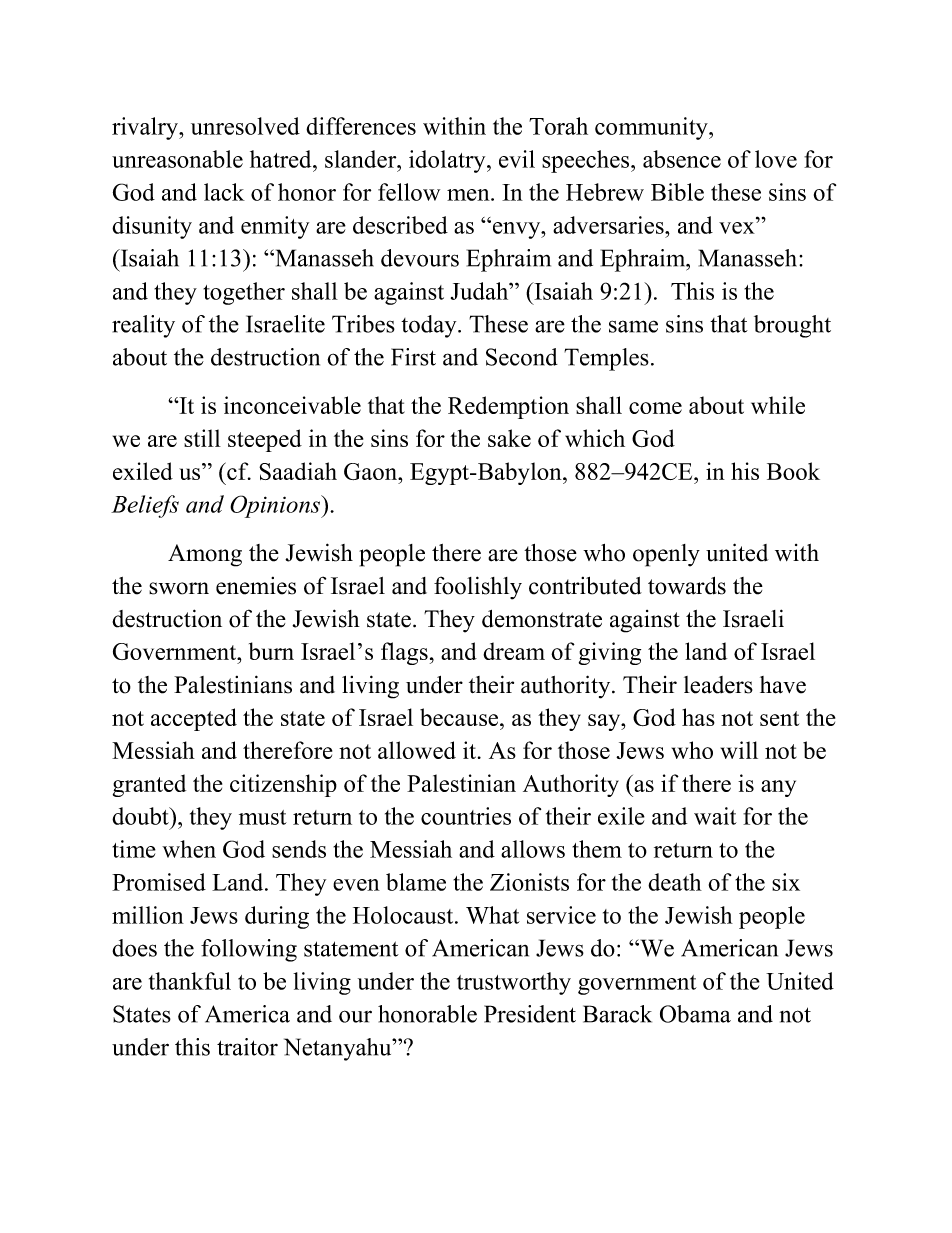 The image size is (952, 1233). I want to click on has, so click(698, 717).
